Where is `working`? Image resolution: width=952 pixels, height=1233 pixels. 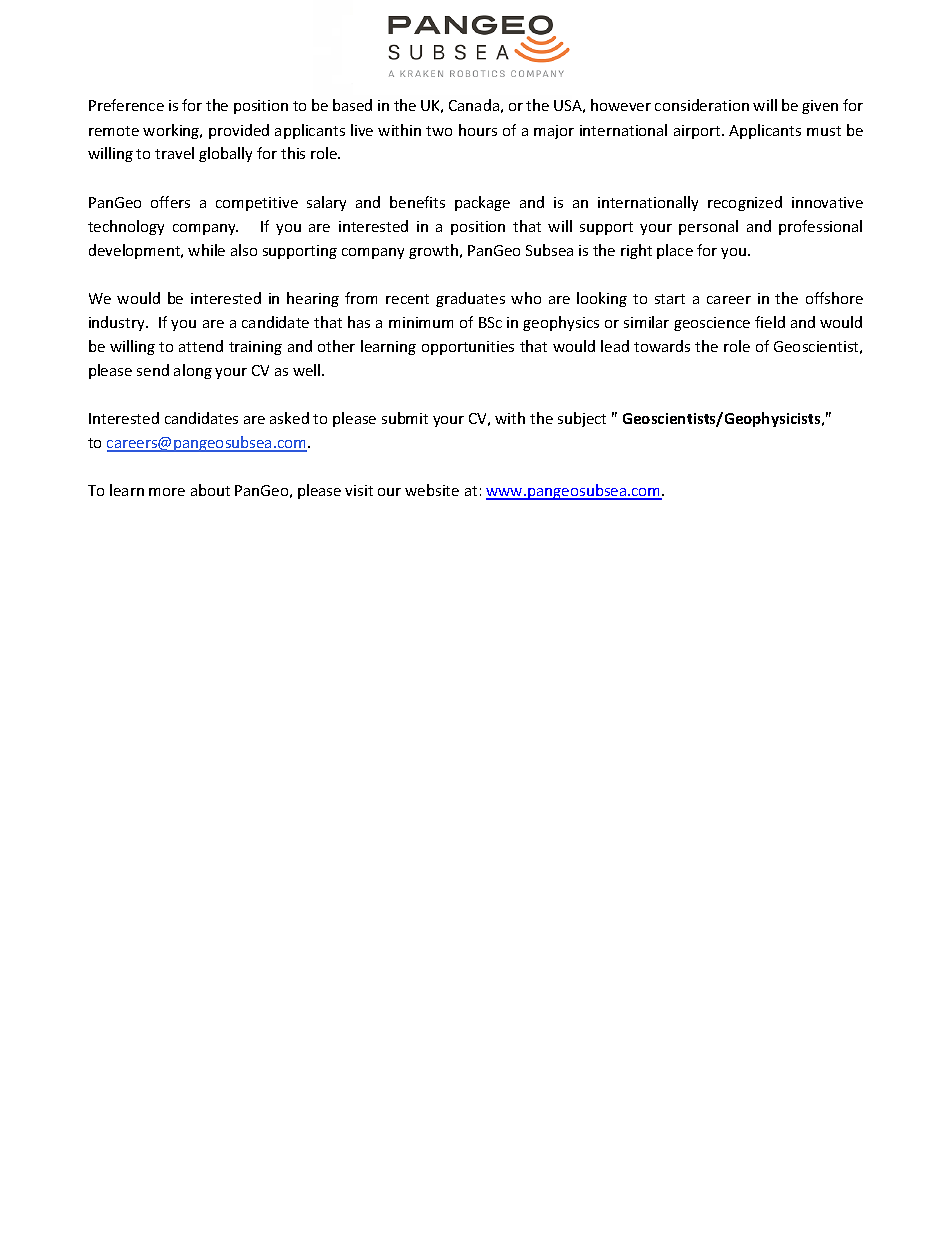
working is located at coordinates (172, 131).
